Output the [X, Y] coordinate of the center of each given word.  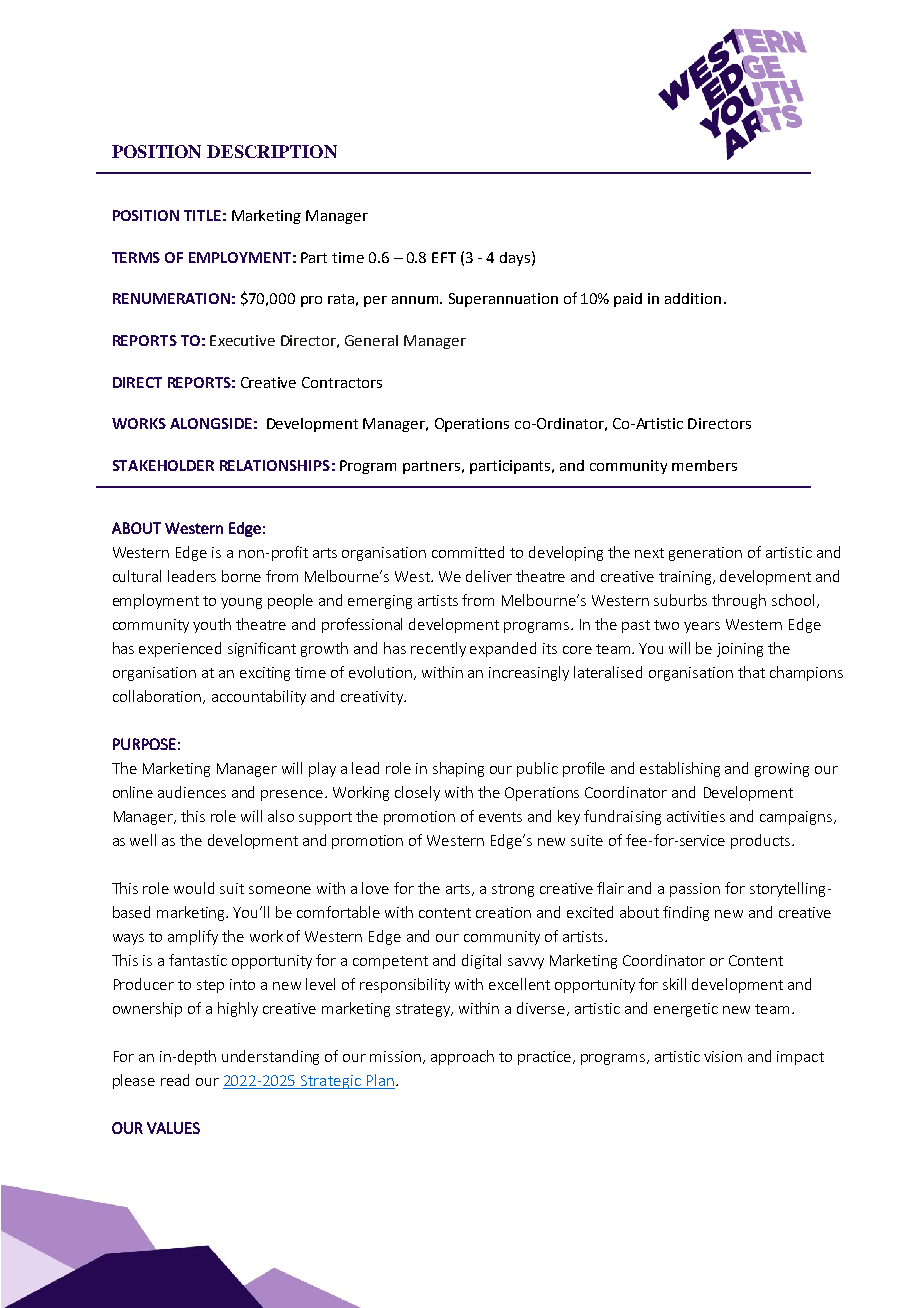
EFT [444, 257]
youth [212, 625]
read [175, 1080]
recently [438, 649]
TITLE [202, 215]
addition [693, 298]
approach [462, 1057]
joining [740, 650]
